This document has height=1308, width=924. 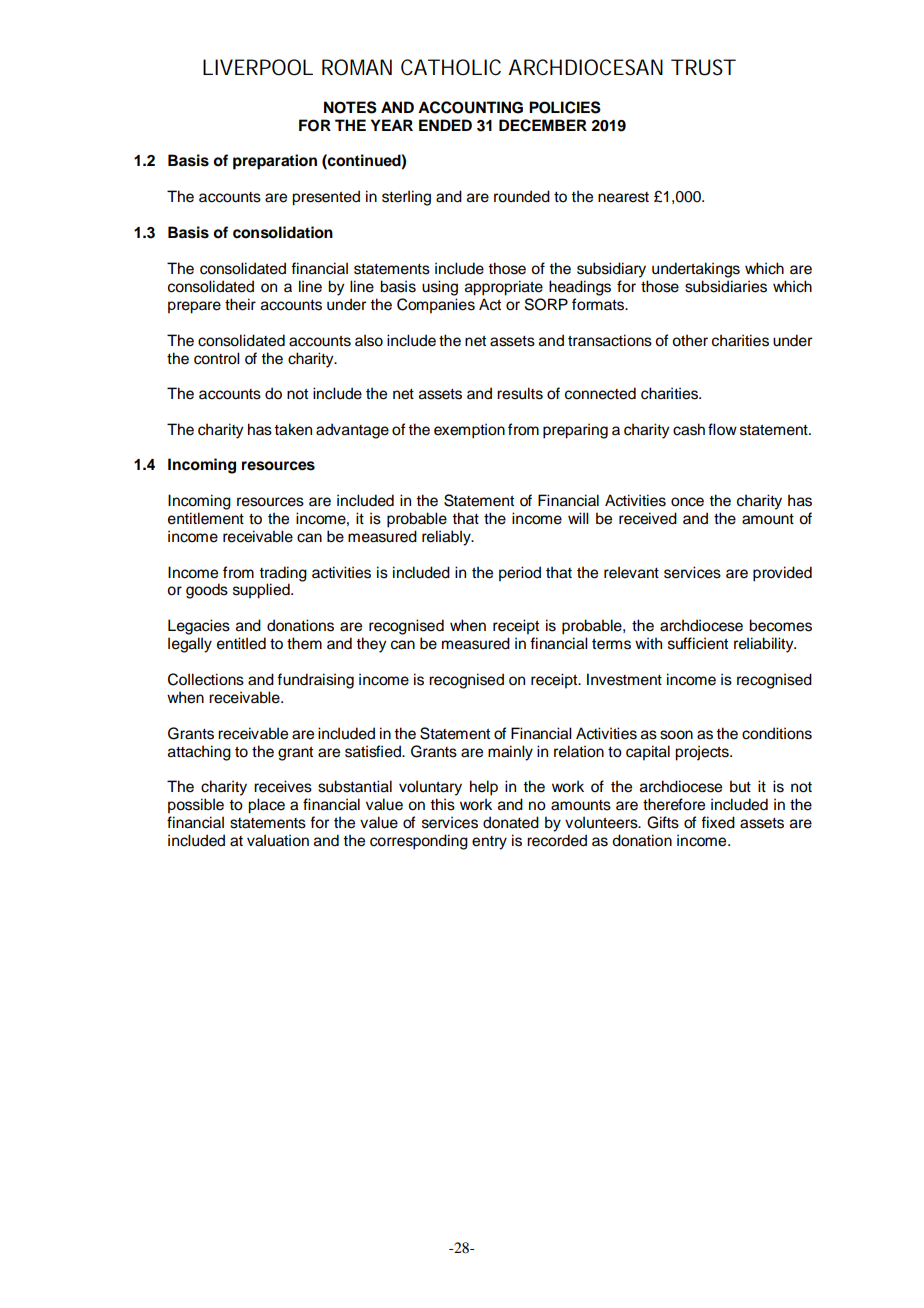 I want to click on sufficient, so click(x=698, y=643).
